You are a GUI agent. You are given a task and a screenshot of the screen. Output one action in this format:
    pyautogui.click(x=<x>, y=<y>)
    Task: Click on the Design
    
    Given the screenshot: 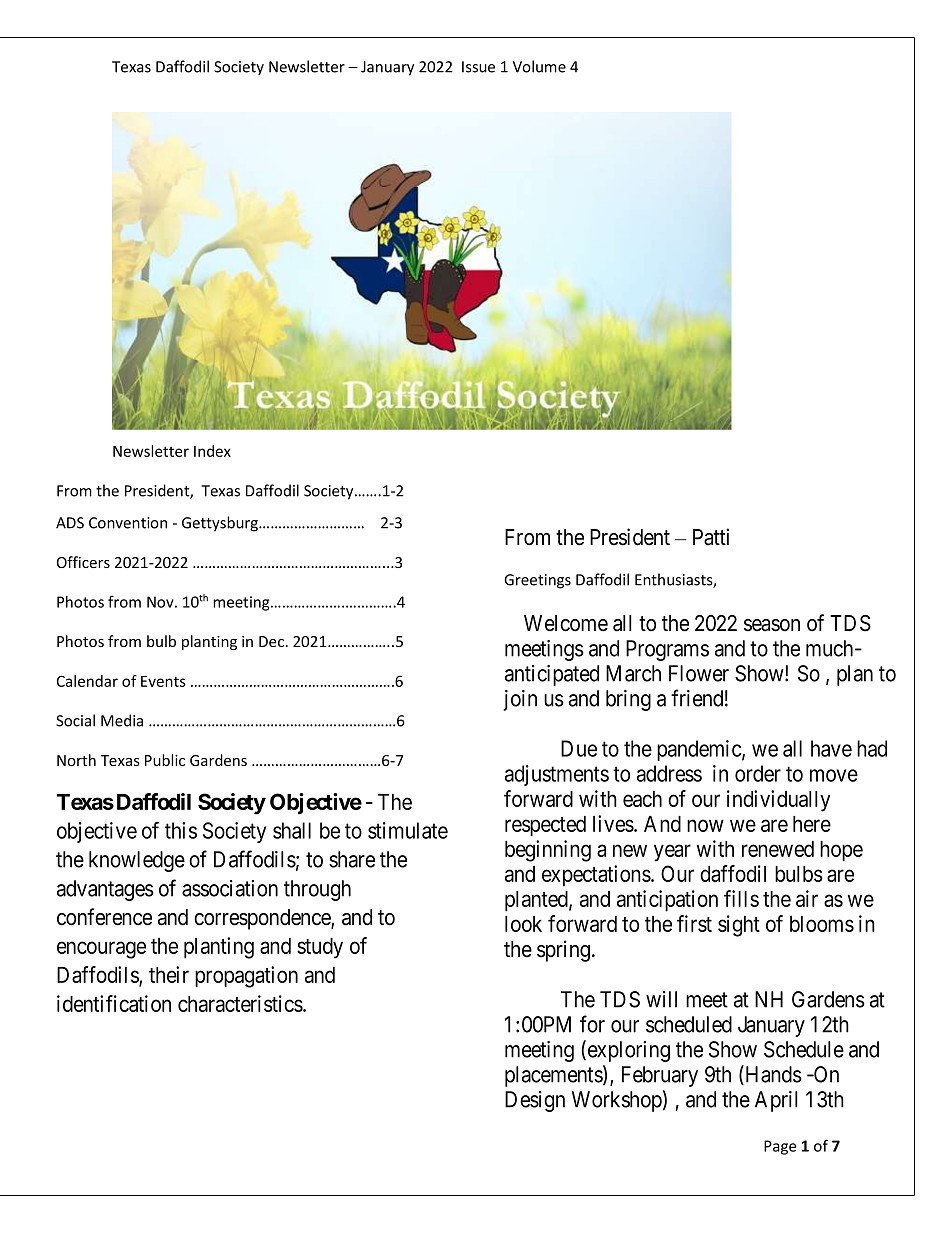 What is the action you would take?
    pyautogui.click(x=535, y=1101)
